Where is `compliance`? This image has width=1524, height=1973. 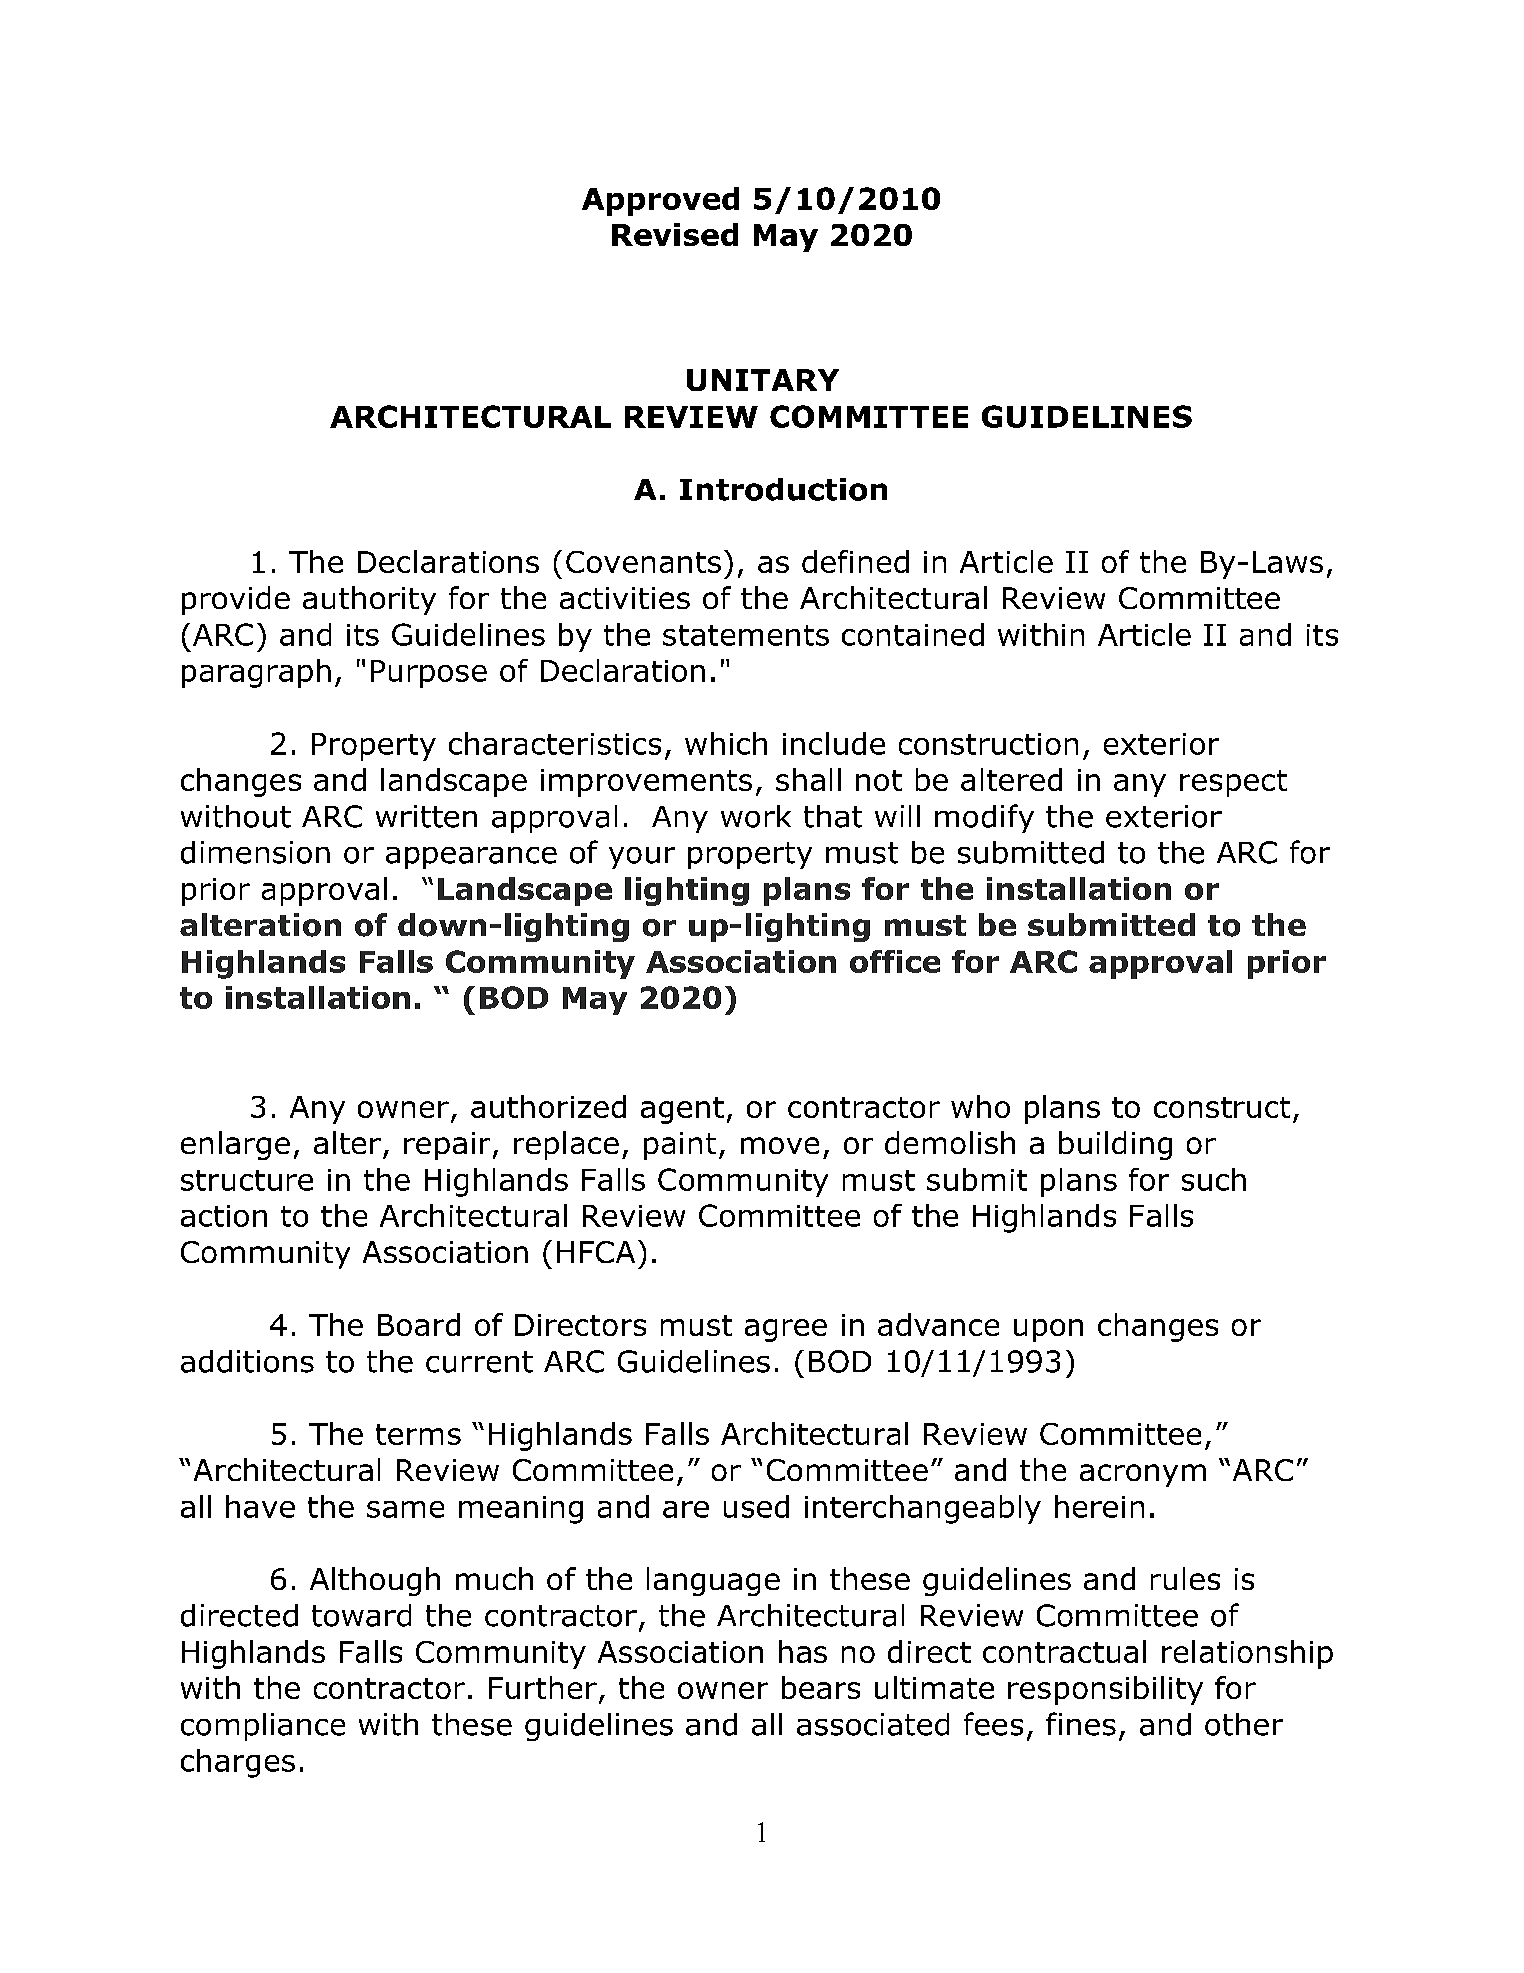 compliance is located at coordinates (263, 1727).
